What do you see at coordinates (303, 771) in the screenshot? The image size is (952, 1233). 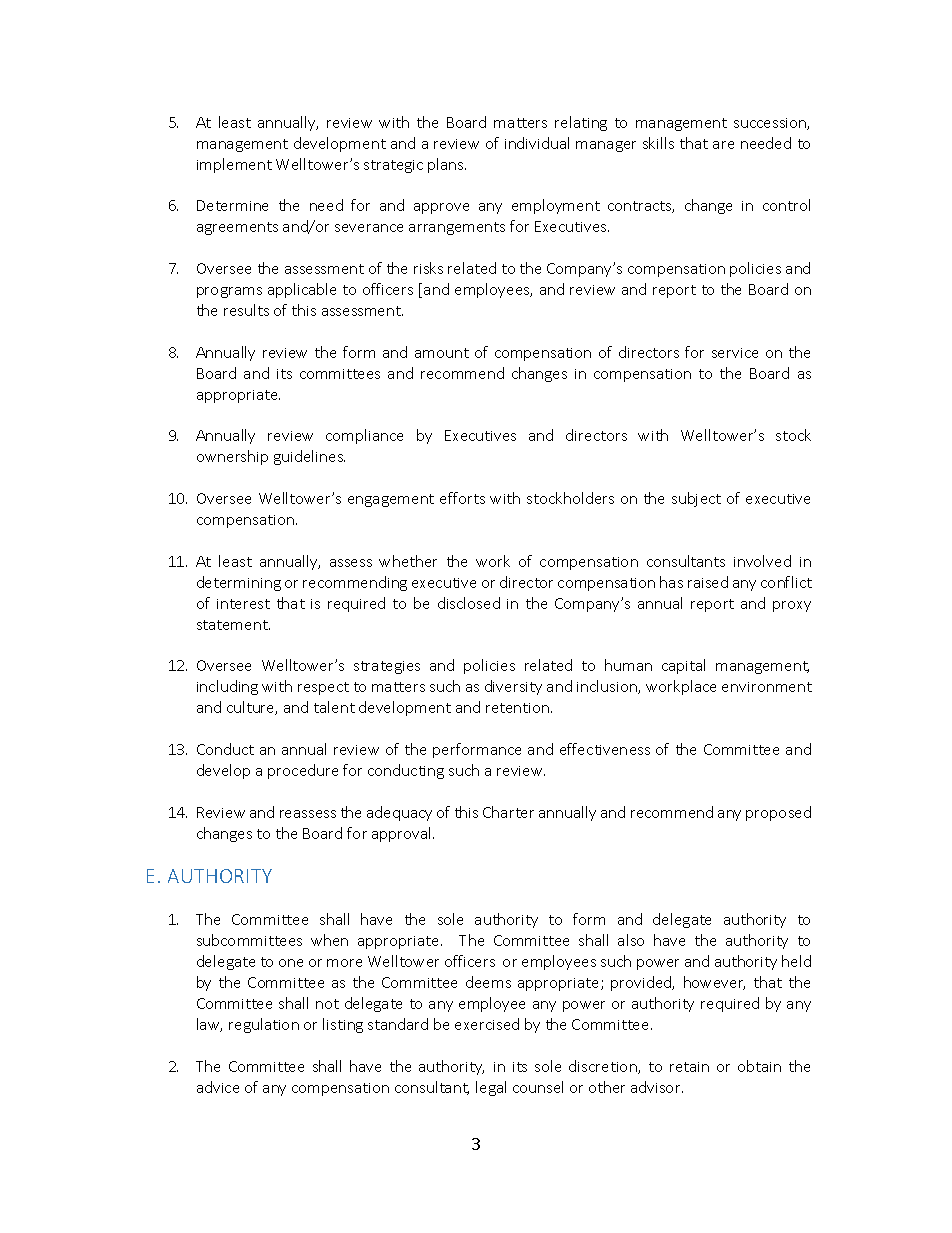 I see `procedure` at bounding box center [303, 771].
